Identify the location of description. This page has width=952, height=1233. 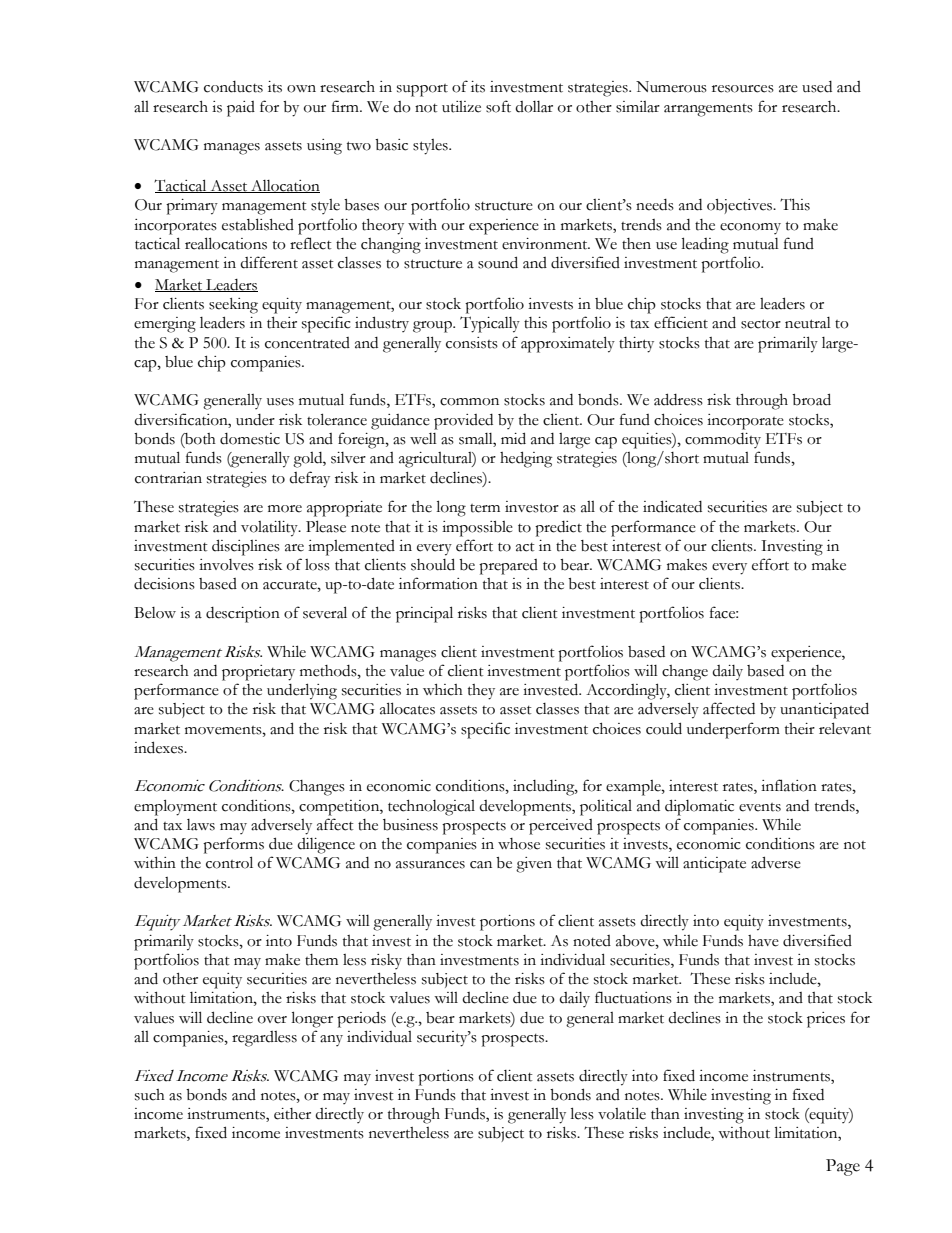
(243, 615).
